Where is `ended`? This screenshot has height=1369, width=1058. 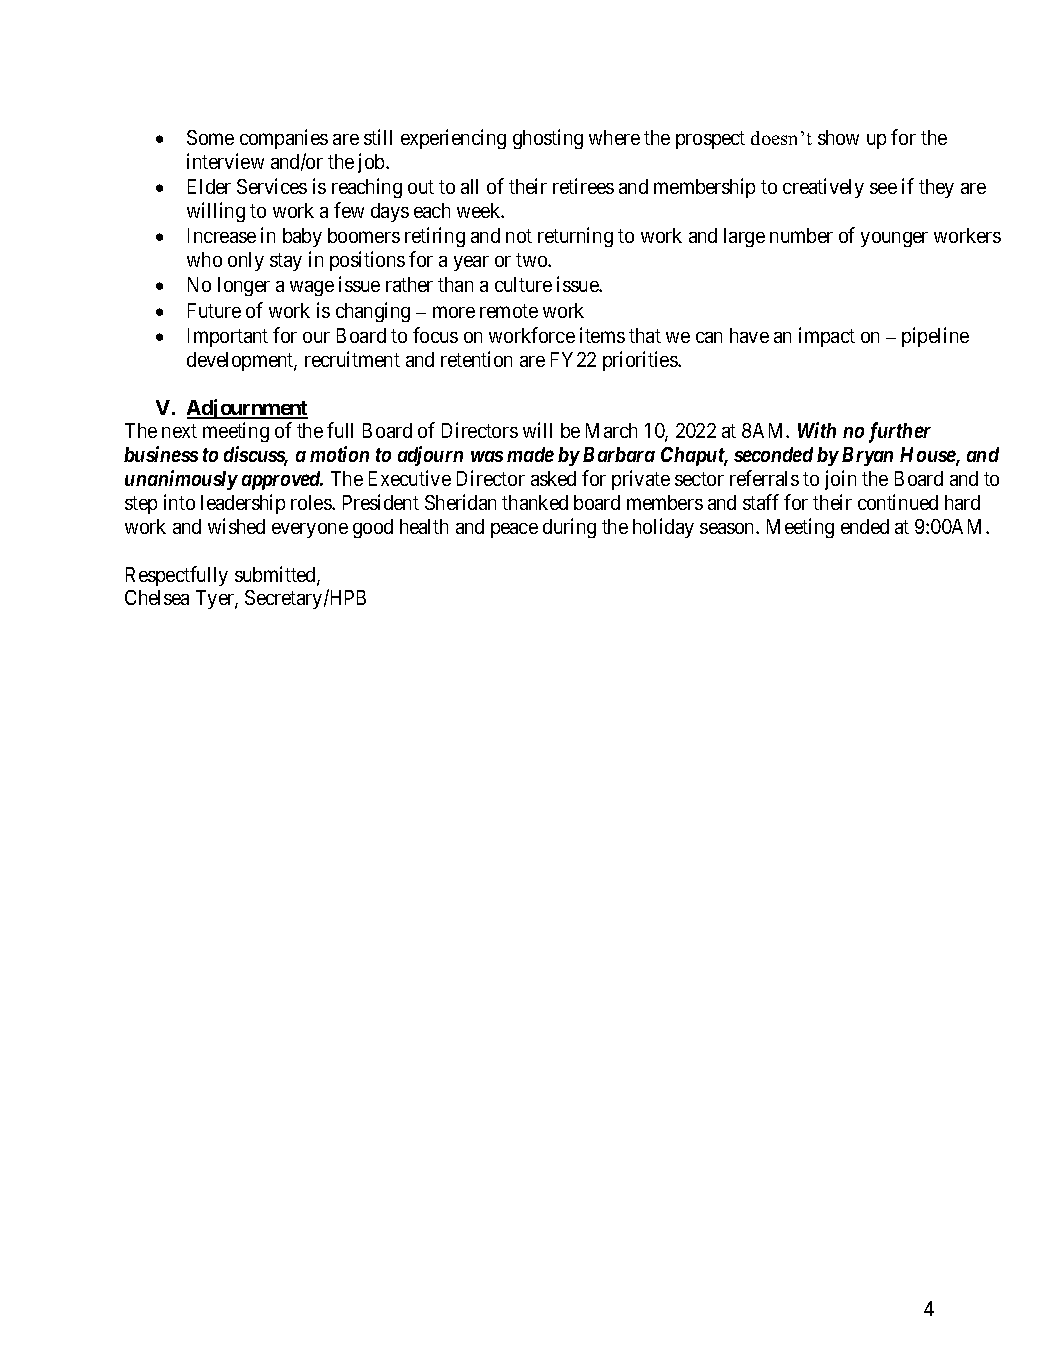
ended is located at coordinates (865, 526).
